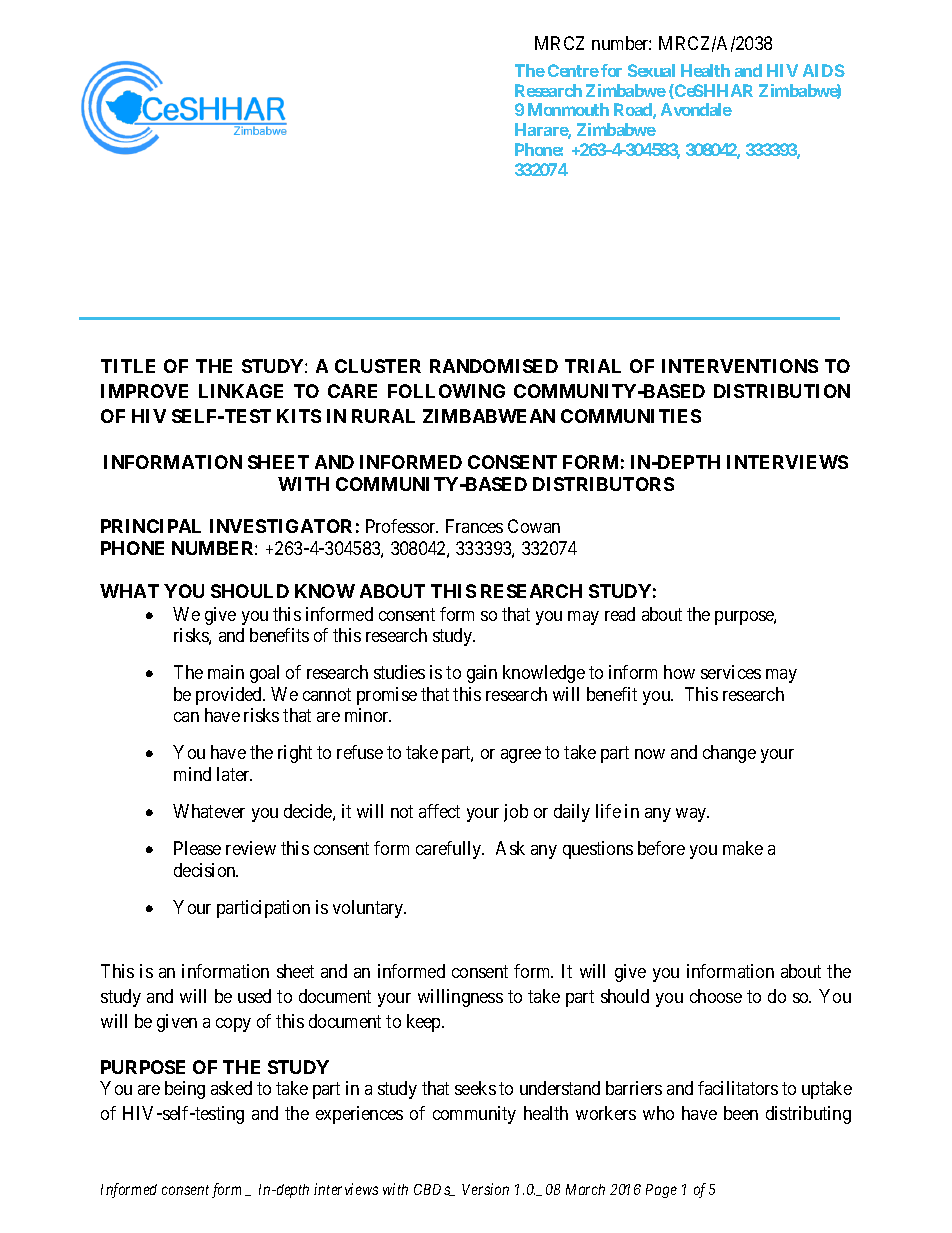  What do you see at coordinates (128, 366) in the screenshot?
I see `TITLE` at bounding box center [128, 366].
